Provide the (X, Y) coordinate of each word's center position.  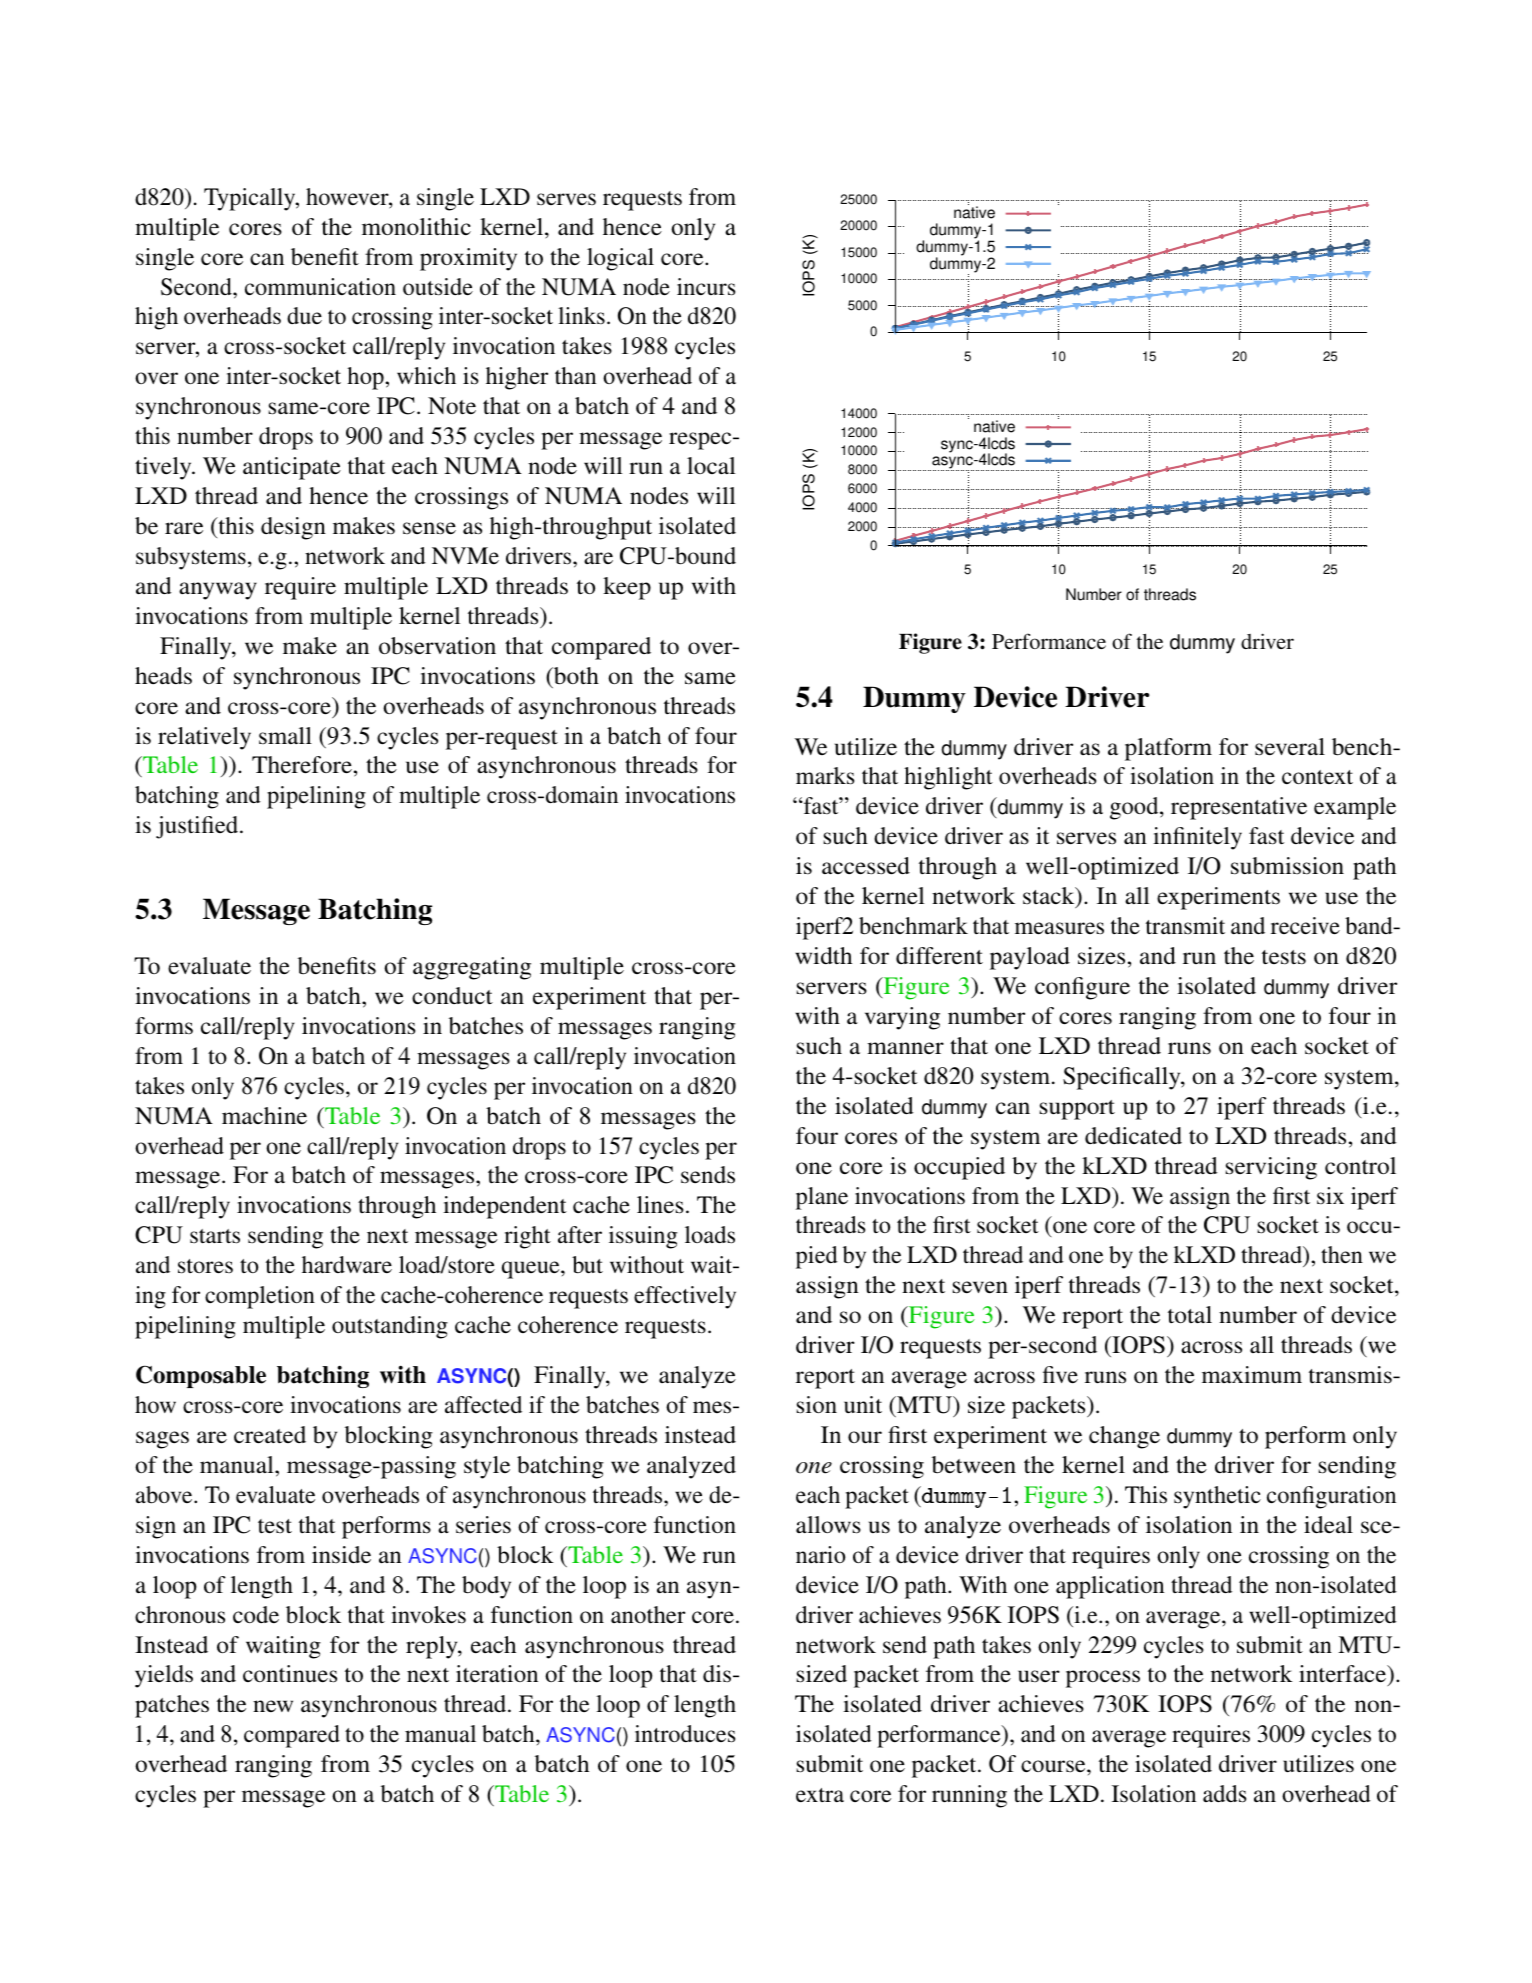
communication (320, 287)
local (711, 465)
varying (902, 1018)
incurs (706, 287)
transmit (1185, 926)
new (273, 1706)
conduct (452, 996)
